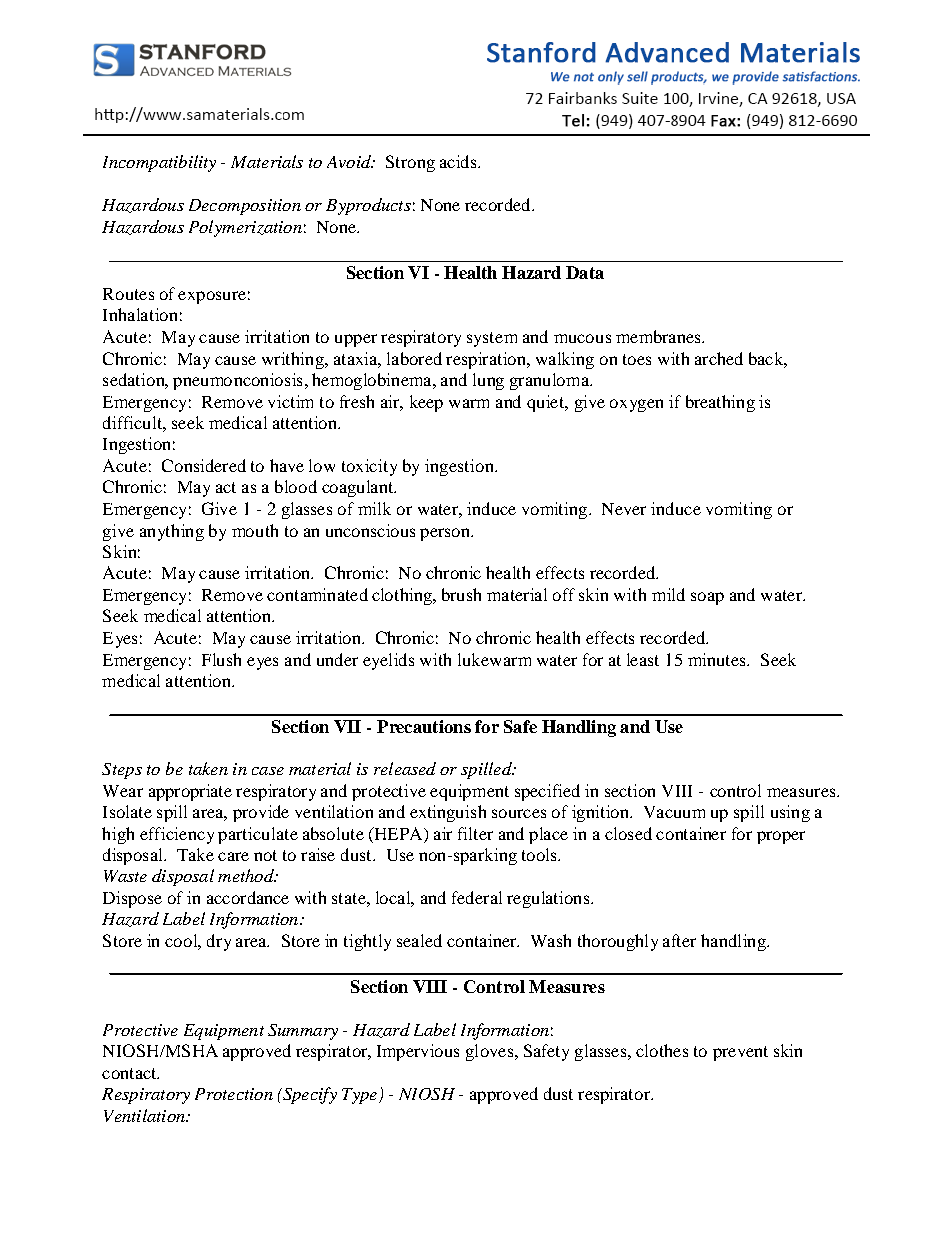 The height and width of the document is (1233, 952). Describe the element at coordinates (740, 1053) in the document. I see `prevent` at that location.
